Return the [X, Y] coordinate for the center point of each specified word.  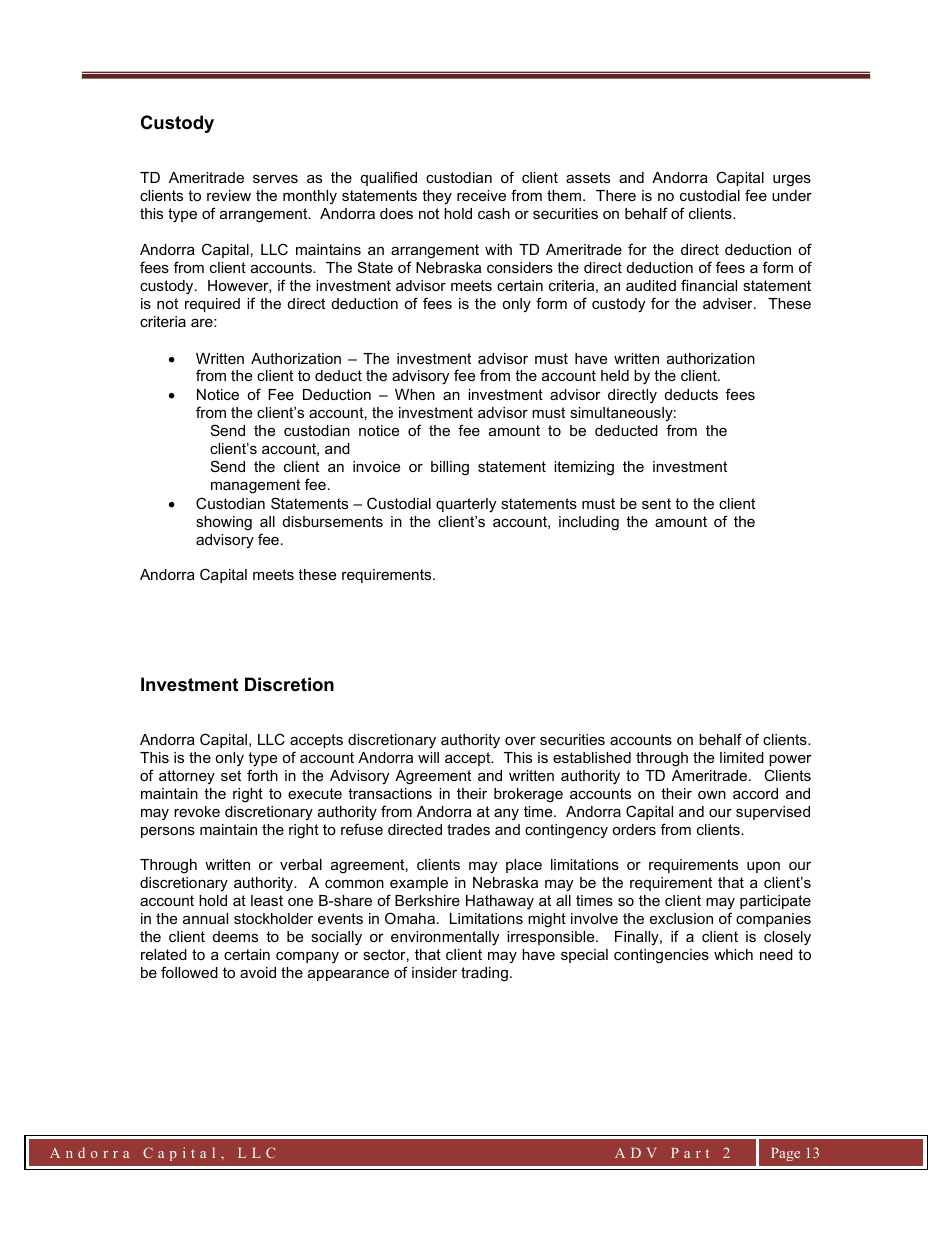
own [712, 795]
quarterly [466, 505]
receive [481, 195]
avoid [258, 972]
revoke [197, 811]
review [229, 195]
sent [656, 503]
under [792, 195]
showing [224, 523]
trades [468, 829]
